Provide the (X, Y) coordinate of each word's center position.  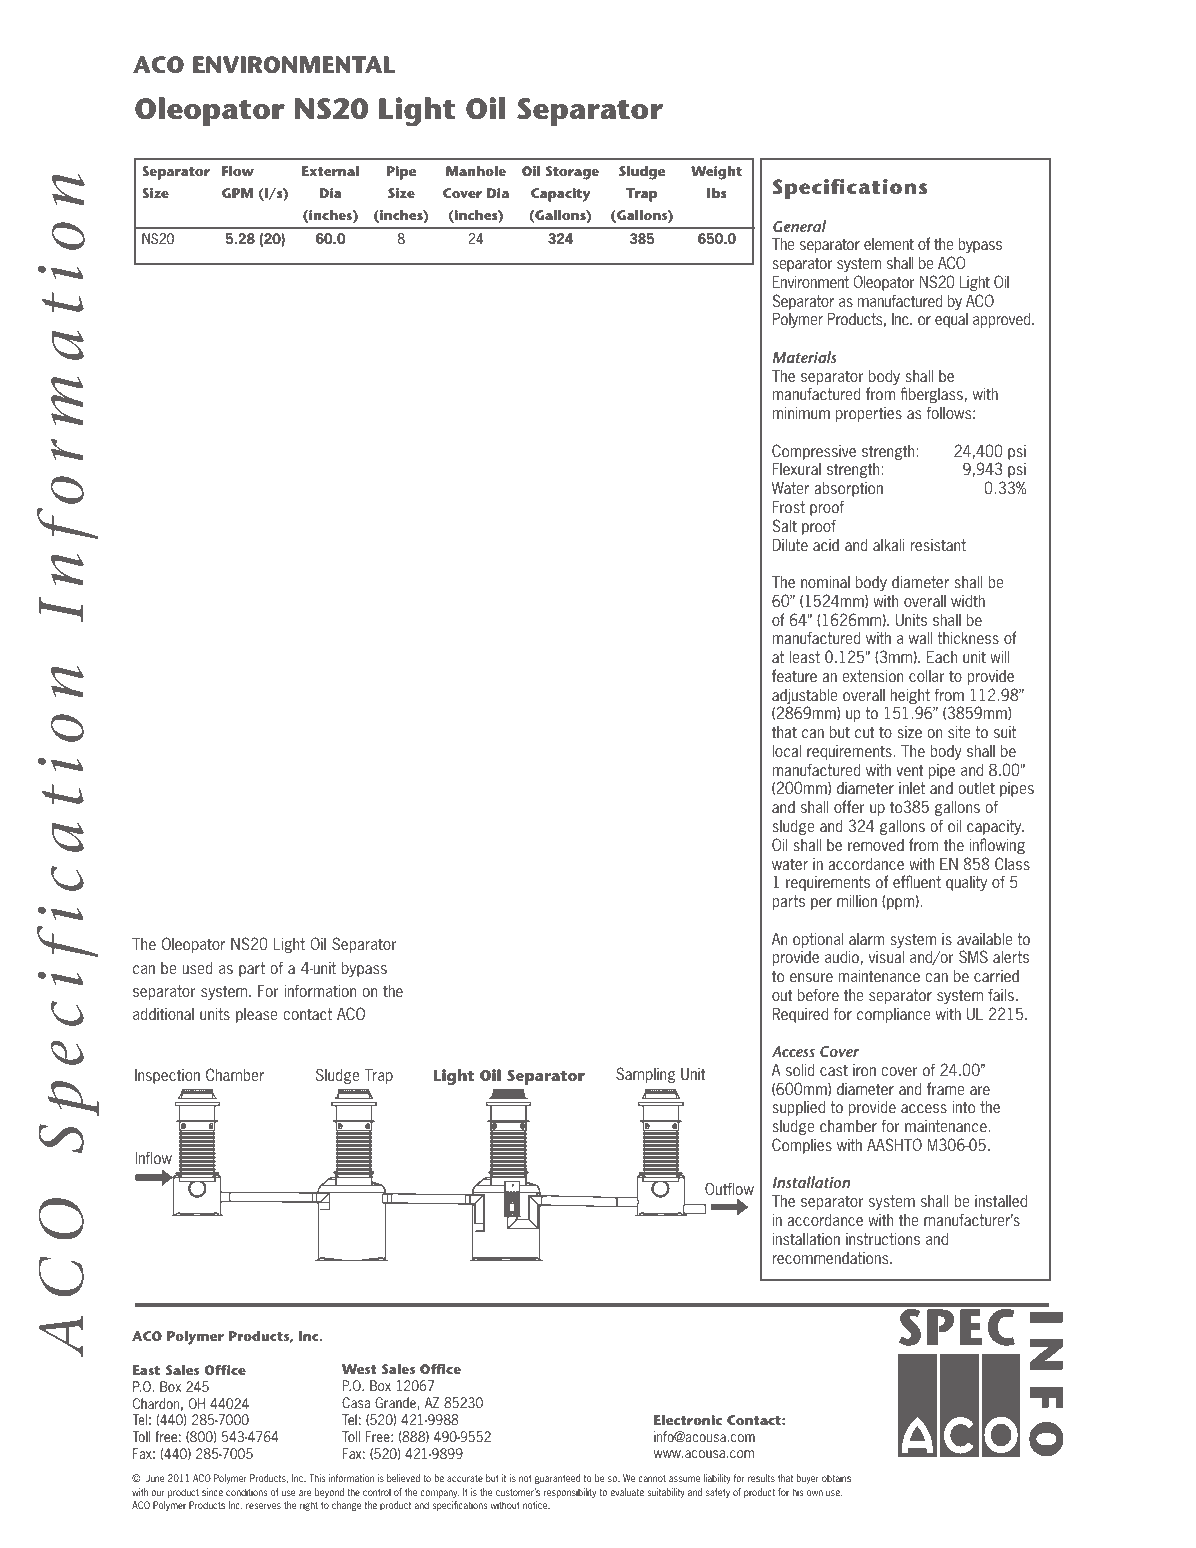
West (359, 1369)
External (330, 171)
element (889, 244)
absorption (848, 489)
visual (886, 957)
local (786, 751)
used (197, 968)
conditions (246, 1492)
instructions (883, 1239)
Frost (788, 507)
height (910, 698)
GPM (237, 193)
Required (800, 1015)
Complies (802, 1146)
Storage (572, 173)
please (256, 1015)
